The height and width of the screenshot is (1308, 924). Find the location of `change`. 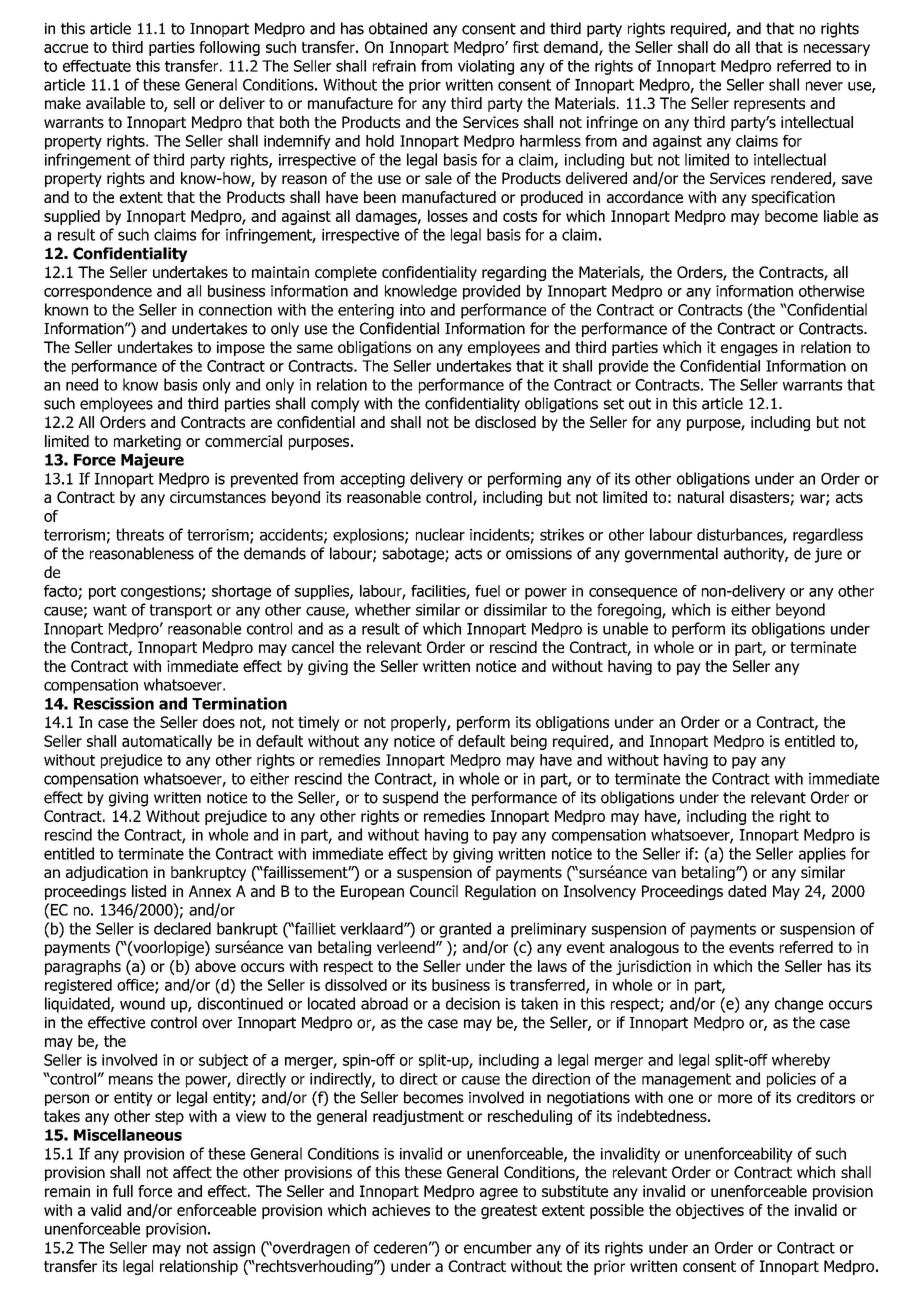

change is located at coordinates (799, 1005).
